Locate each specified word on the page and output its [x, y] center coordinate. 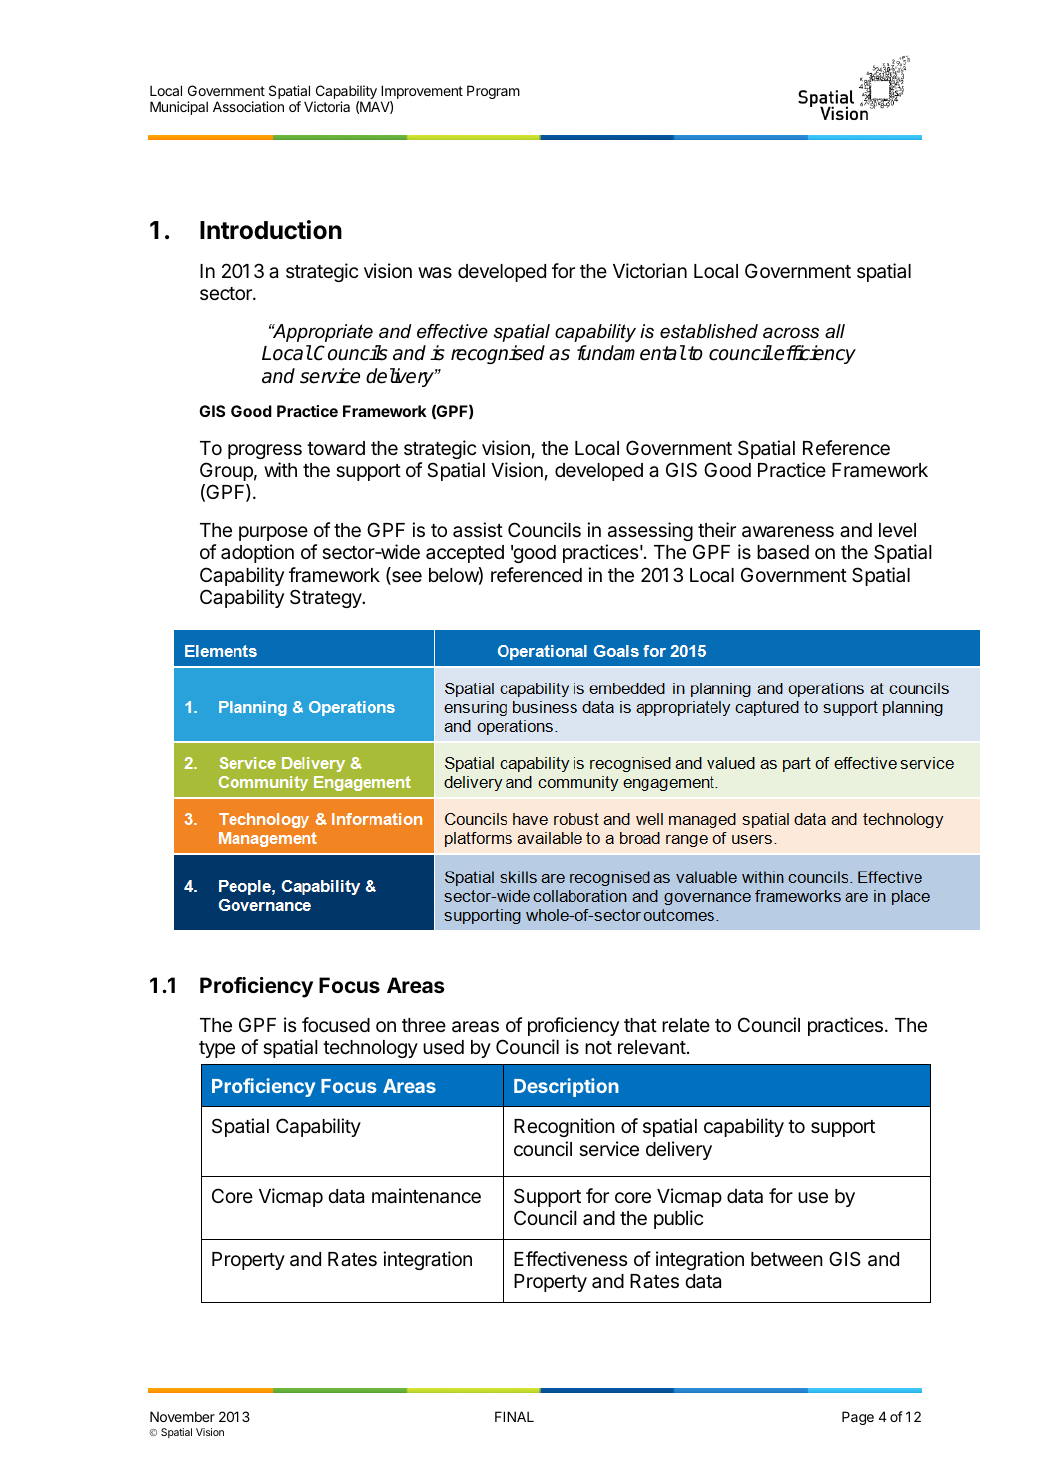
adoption [257, 553]
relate [686, 1025]
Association [248, 106]
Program [493, 92]
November [182, 1416]
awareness [788, 532]
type [217, 1049]
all [835, 331]
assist [478, 529]
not [598, 1047]
